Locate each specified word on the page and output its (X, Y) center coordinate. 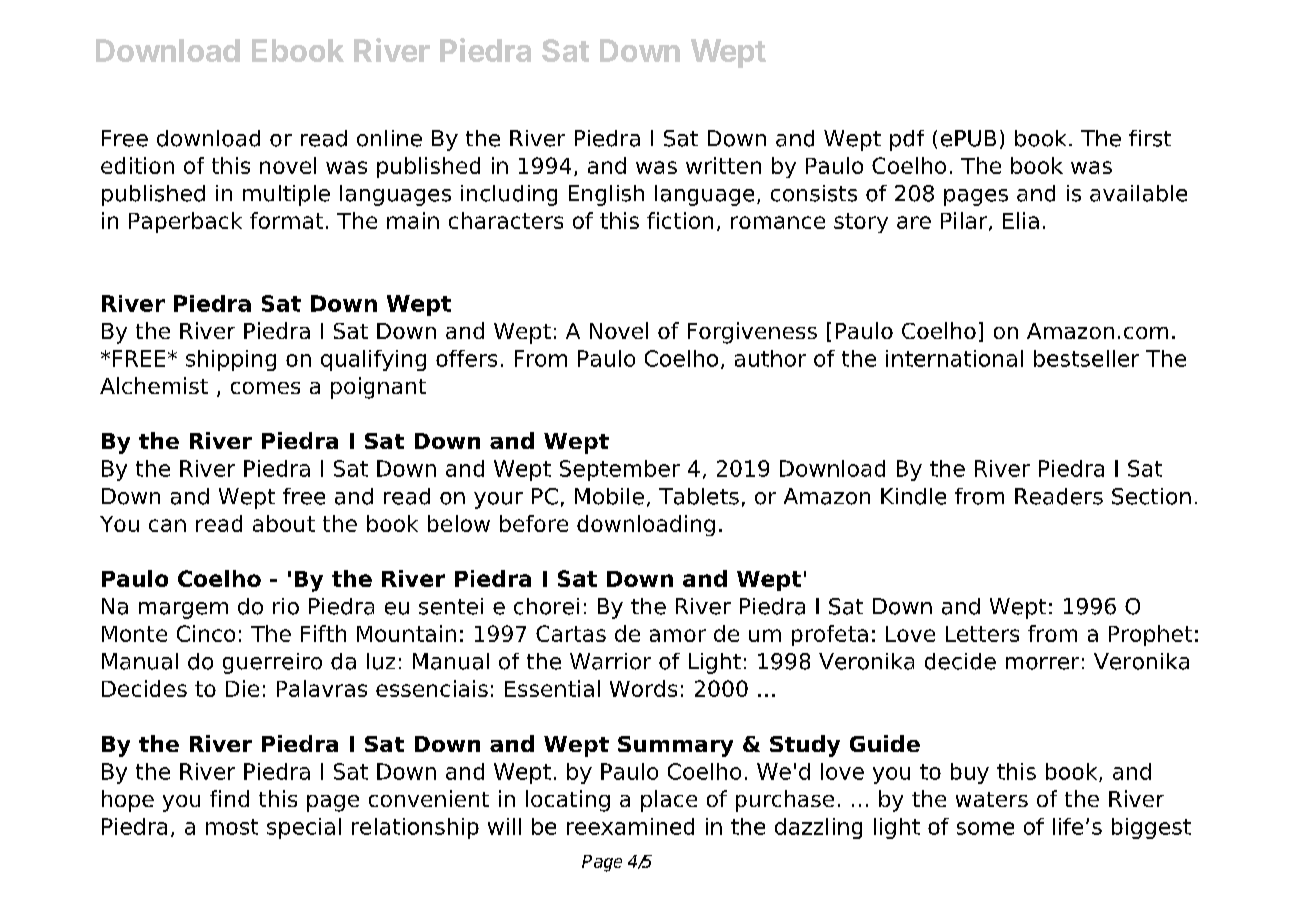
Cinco (206, 633)
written (723, 165)
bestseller (1086, 358)
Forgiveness (752, 333)
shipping (231, 360)
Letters (982, 634)
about (284, 523)
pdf (907, 140)
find (229, 798)
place (669, 801)
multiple (286, 195)
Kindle (913, 496)
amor (678, 635)
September (620, 470)
